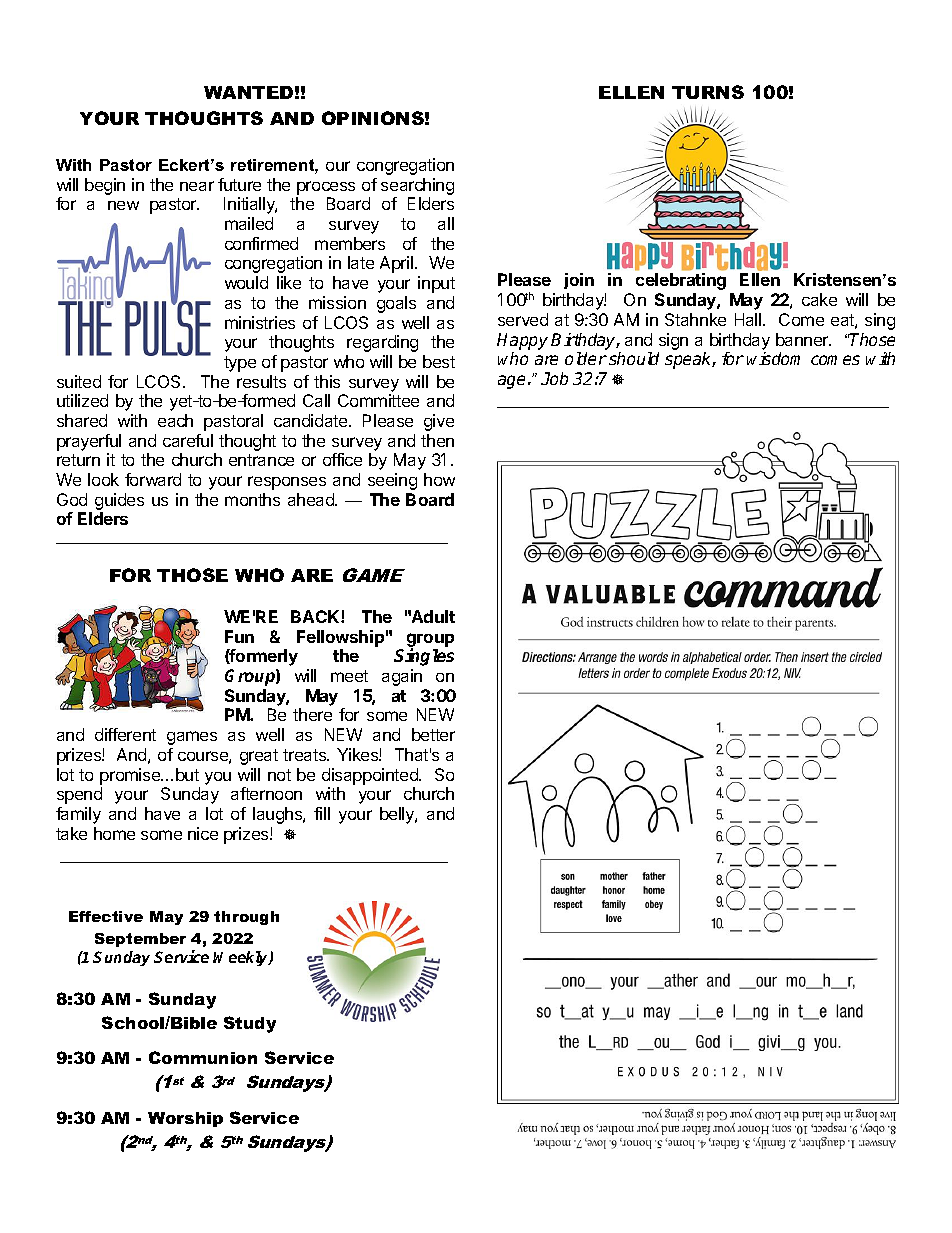 This image has height=1233, width=952. I want to click on Effective, so click(106, 916).
